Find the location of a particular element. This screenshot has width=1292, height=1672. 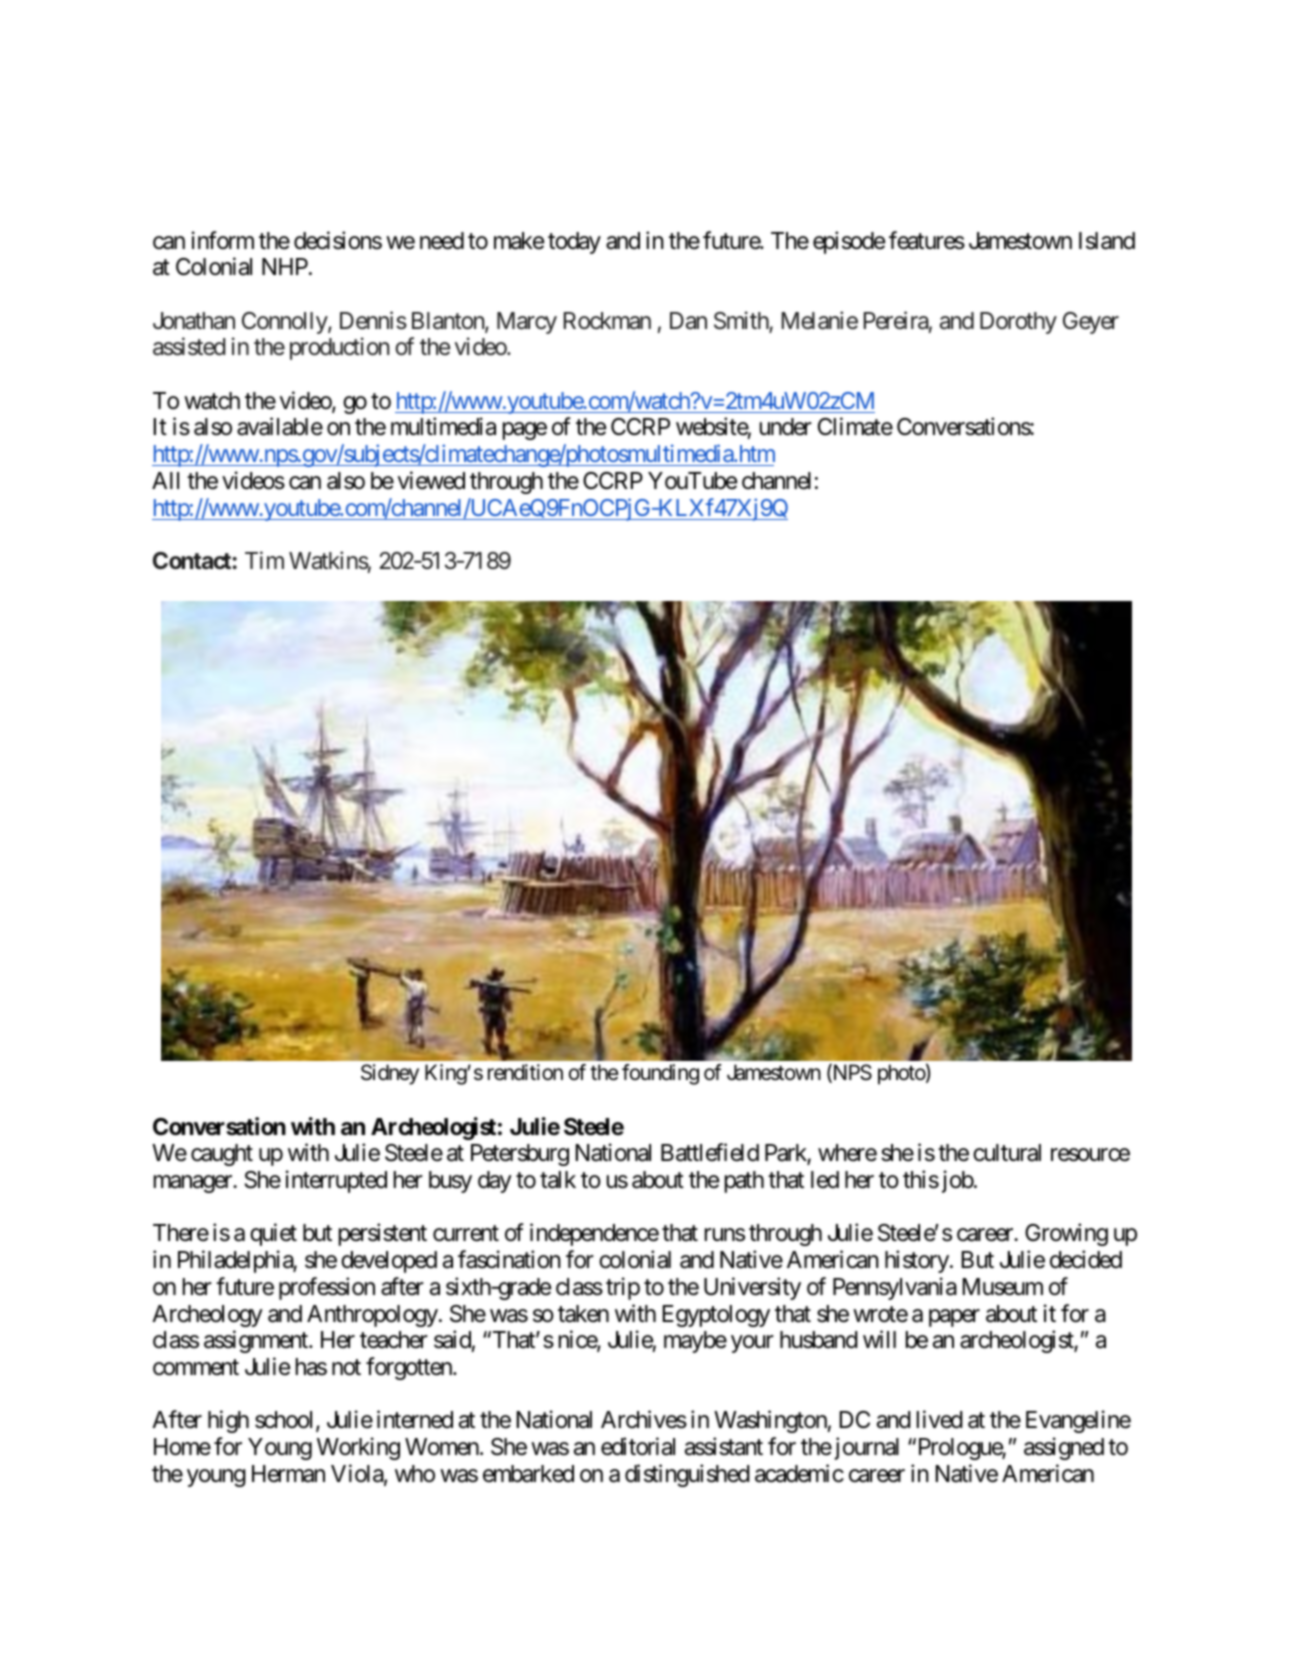

Contact is located at coordinates (193, 560).
